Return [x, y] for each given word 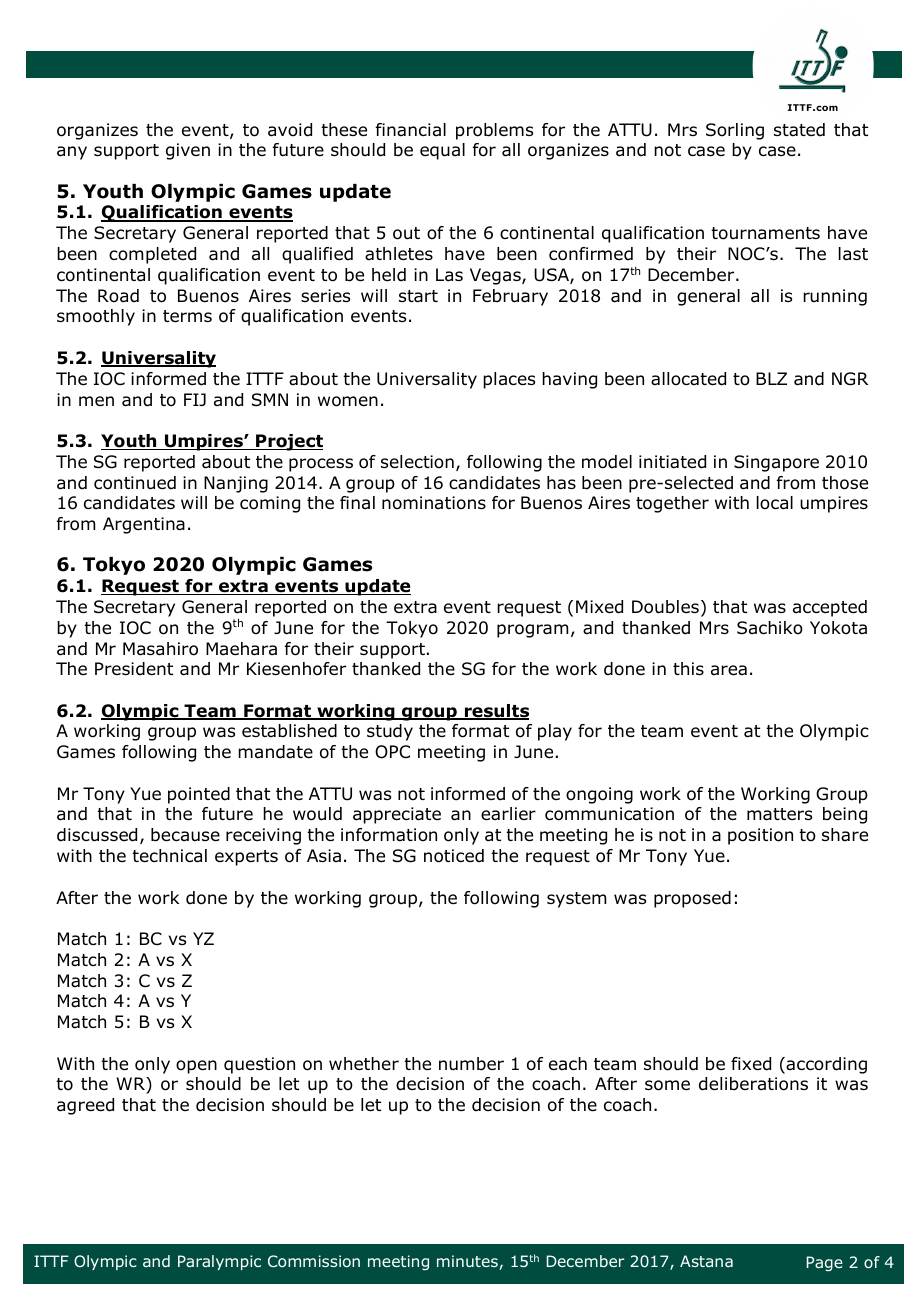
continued [135, 483]
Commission [314, 1261]
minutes [467, 1261]
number [471, 1064]
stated [799, 130]
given [188, 151]
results [496, 712]
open [196, 1067]
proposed [692, 899]
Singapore [776, 463]
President [134, 669]
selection [417, 462]
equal [442, 151]
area [729, 670]
